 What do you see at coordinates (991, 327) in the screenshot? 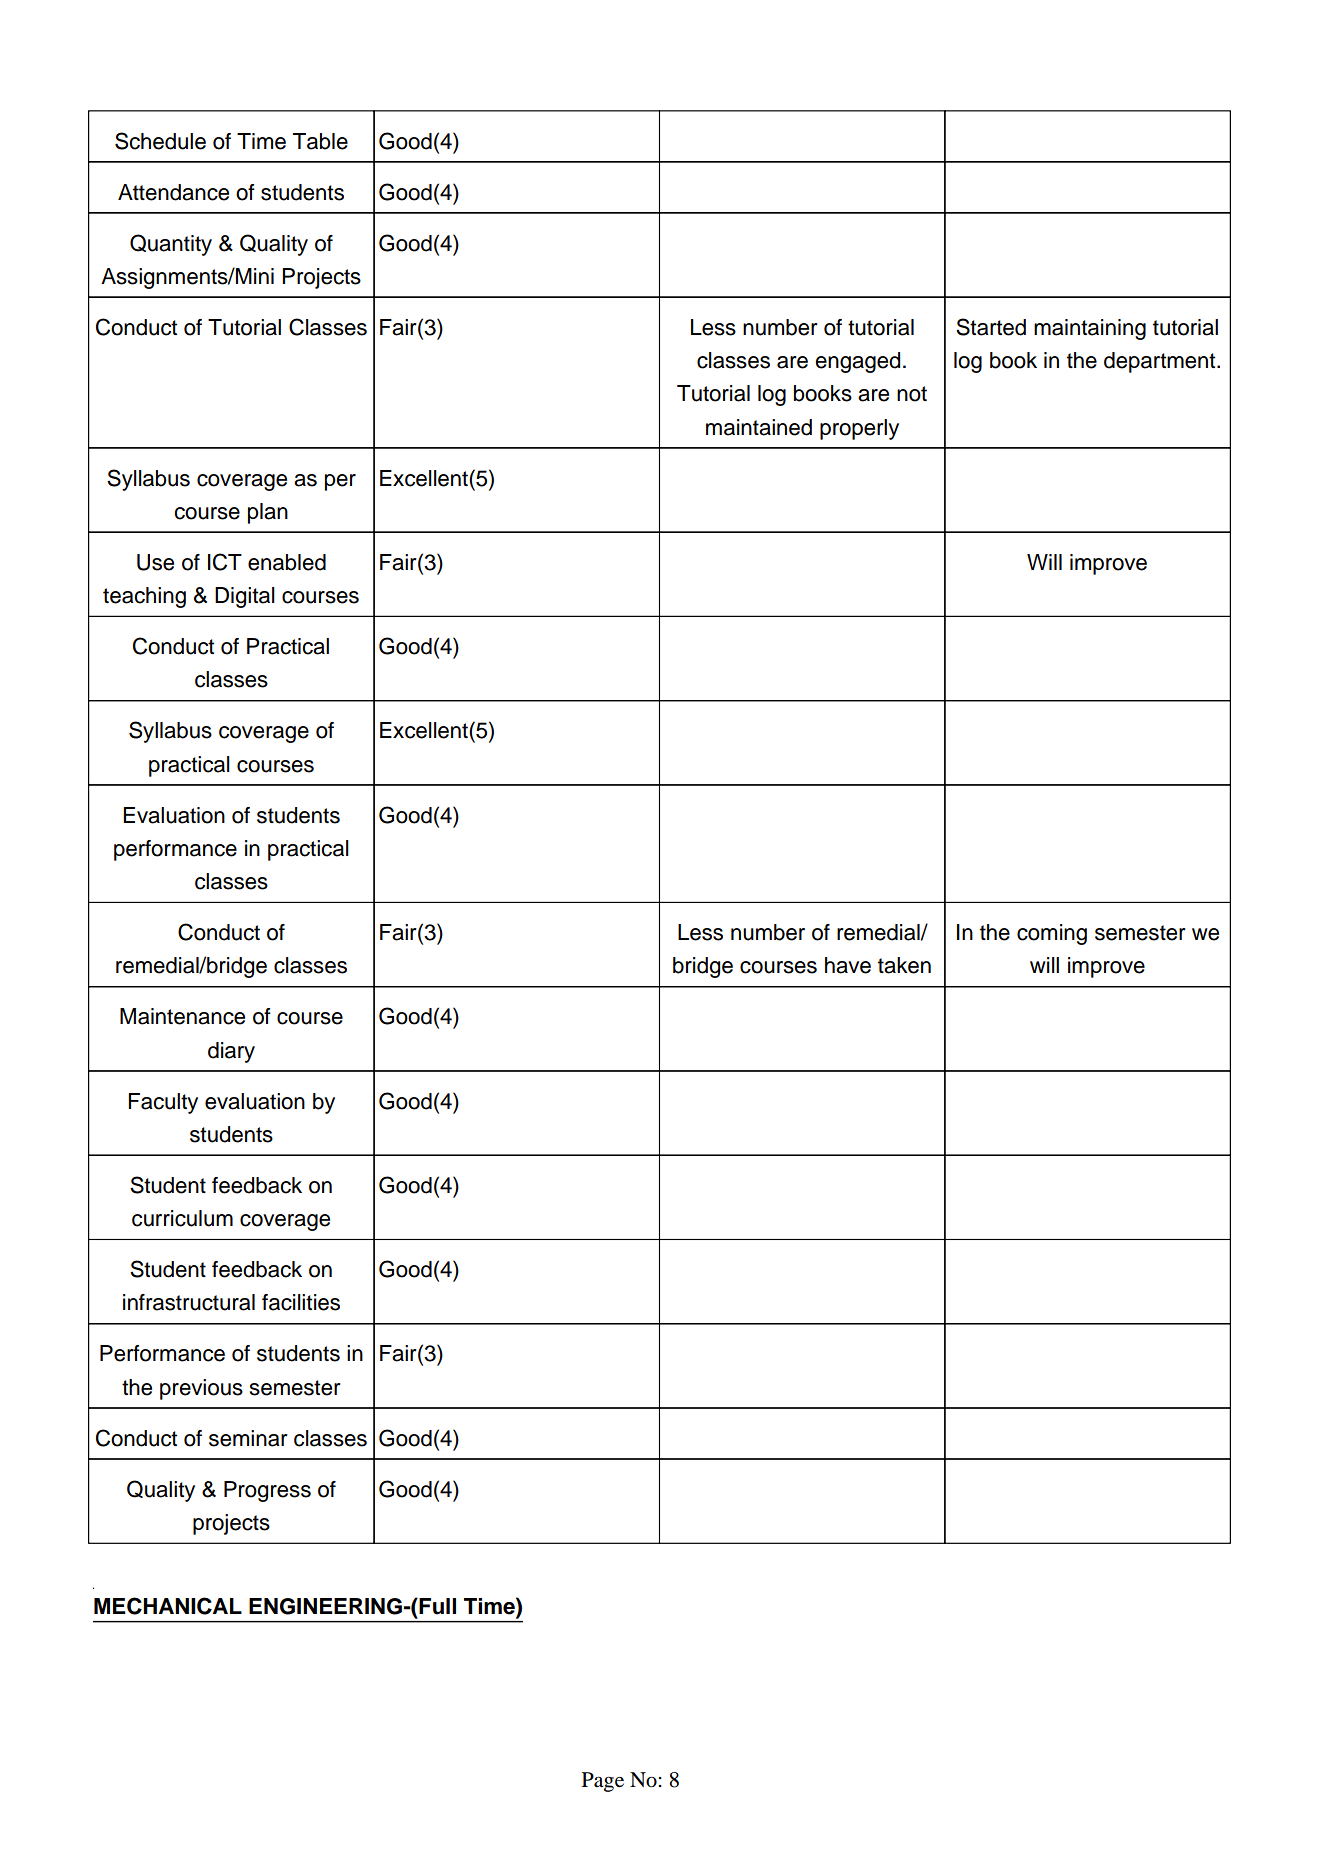
I see `Started` at bounding box center [991, 327].
